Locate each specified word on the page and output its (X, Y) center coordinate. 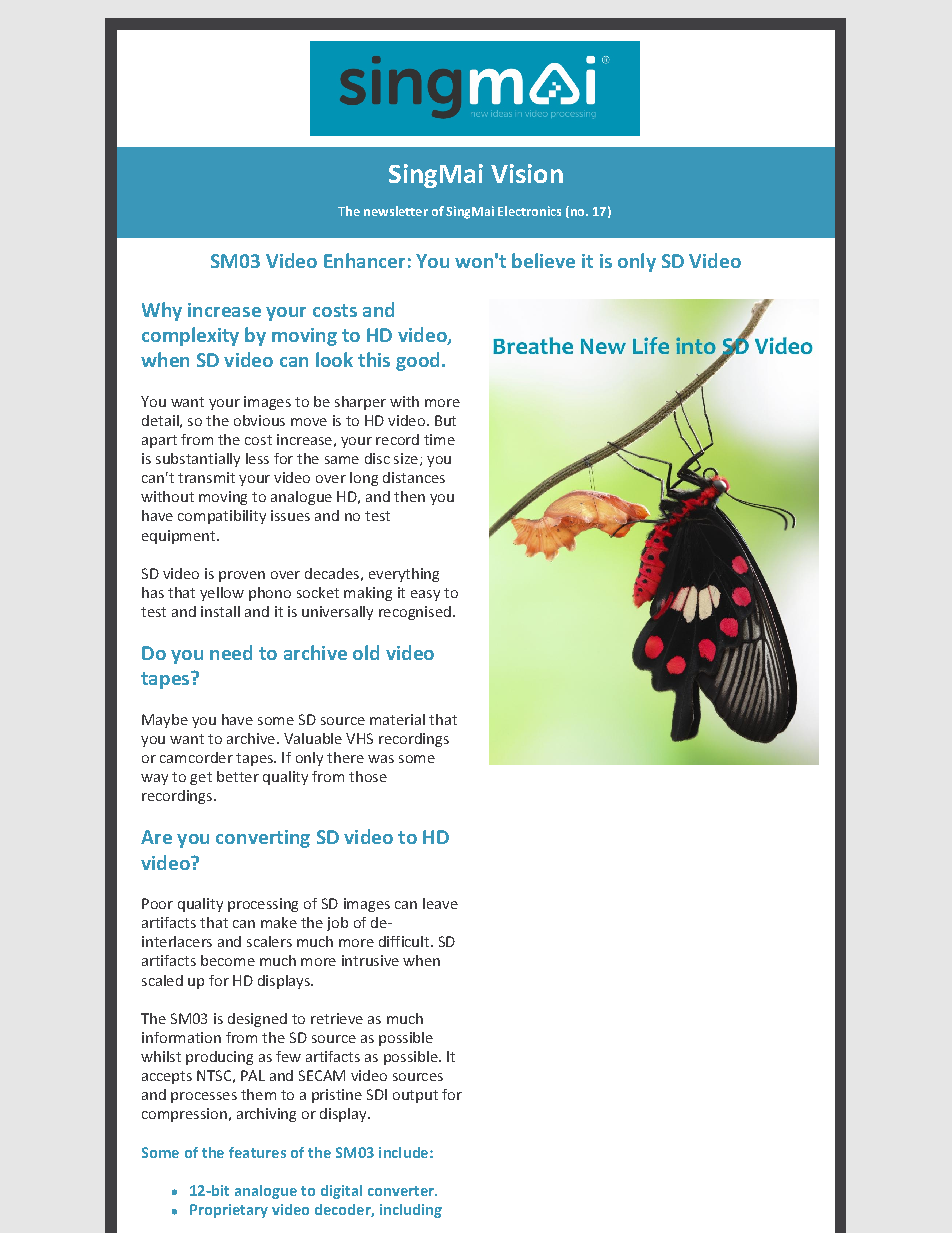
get (201, 778)
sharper (360, 403)
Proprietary (229, 1211)
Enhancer (364, 260)
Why (162, 311)
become (228, 960)
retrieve (337, 1018)
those (368, 776)
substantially (198, 460)
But (445, 420)
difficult (405, 941)
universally (337, 613)
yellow (222, 594)
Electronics (529, 211)
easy (425, 595)
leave (440, 903)
